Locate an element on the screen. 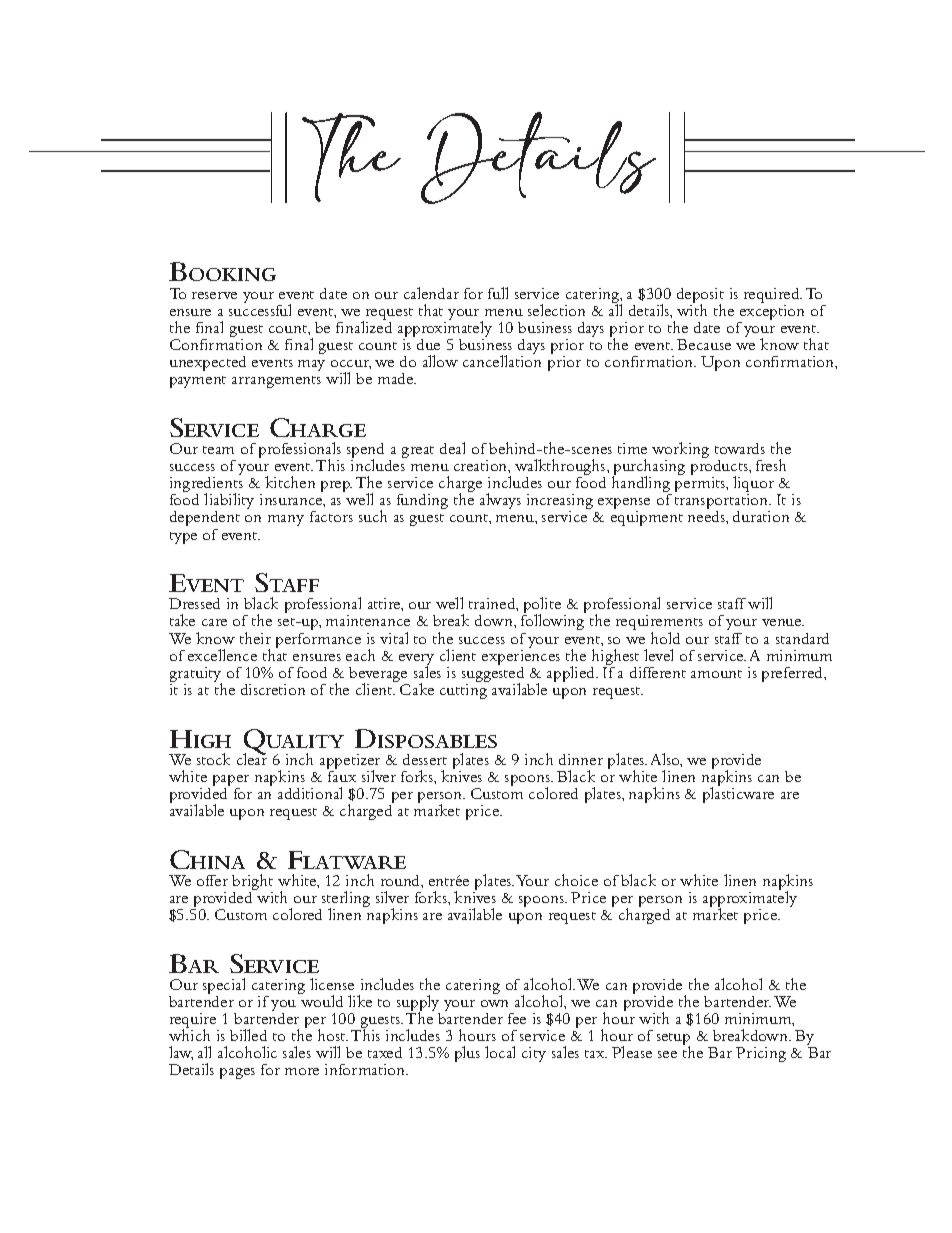 This screenshot has height=1233, width=952. reserve is located at coordinates (214, 295).
